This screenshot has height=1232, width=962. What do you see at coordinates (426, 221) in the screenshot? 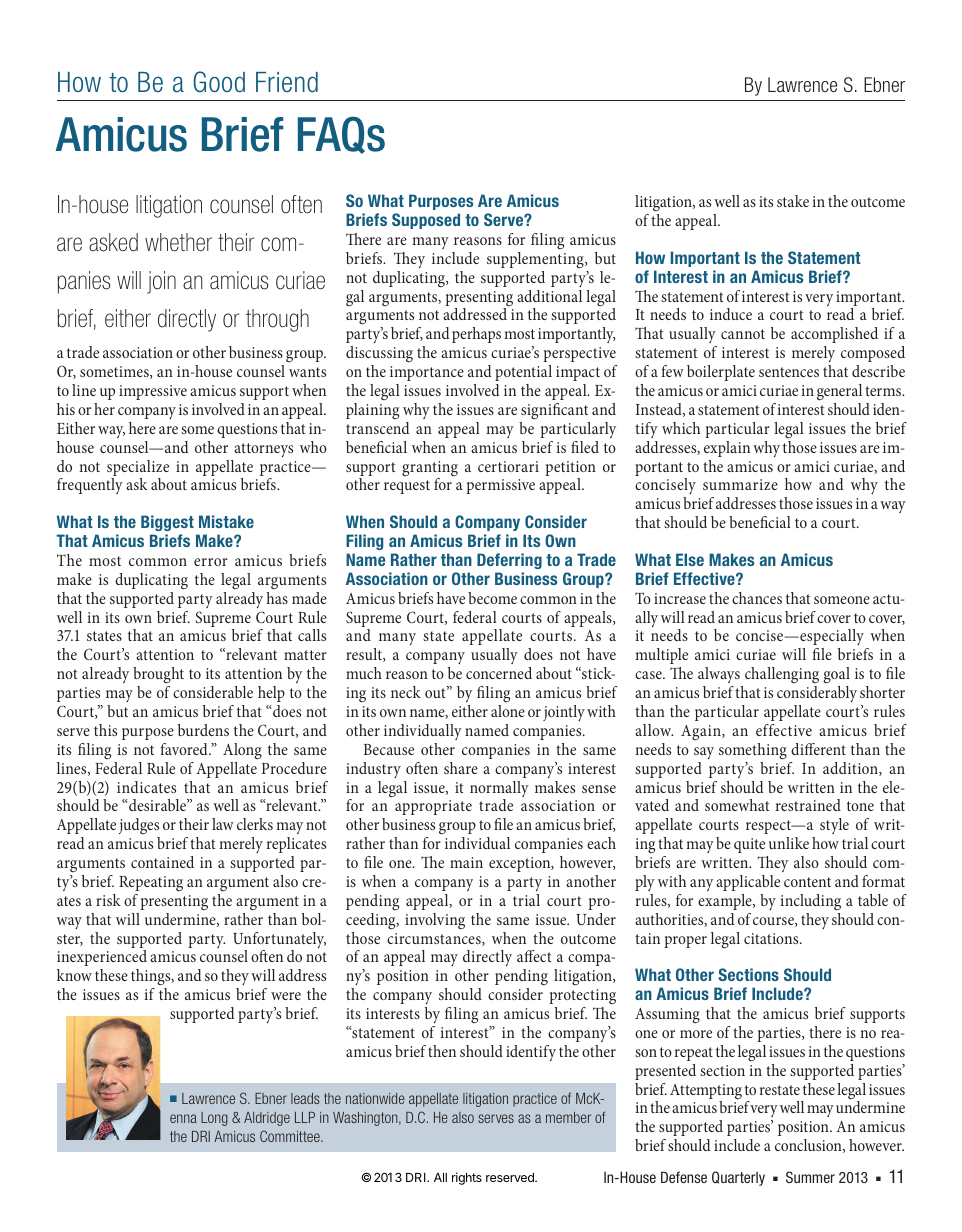
I see `Supposed` at bounding box center [426, 221].
